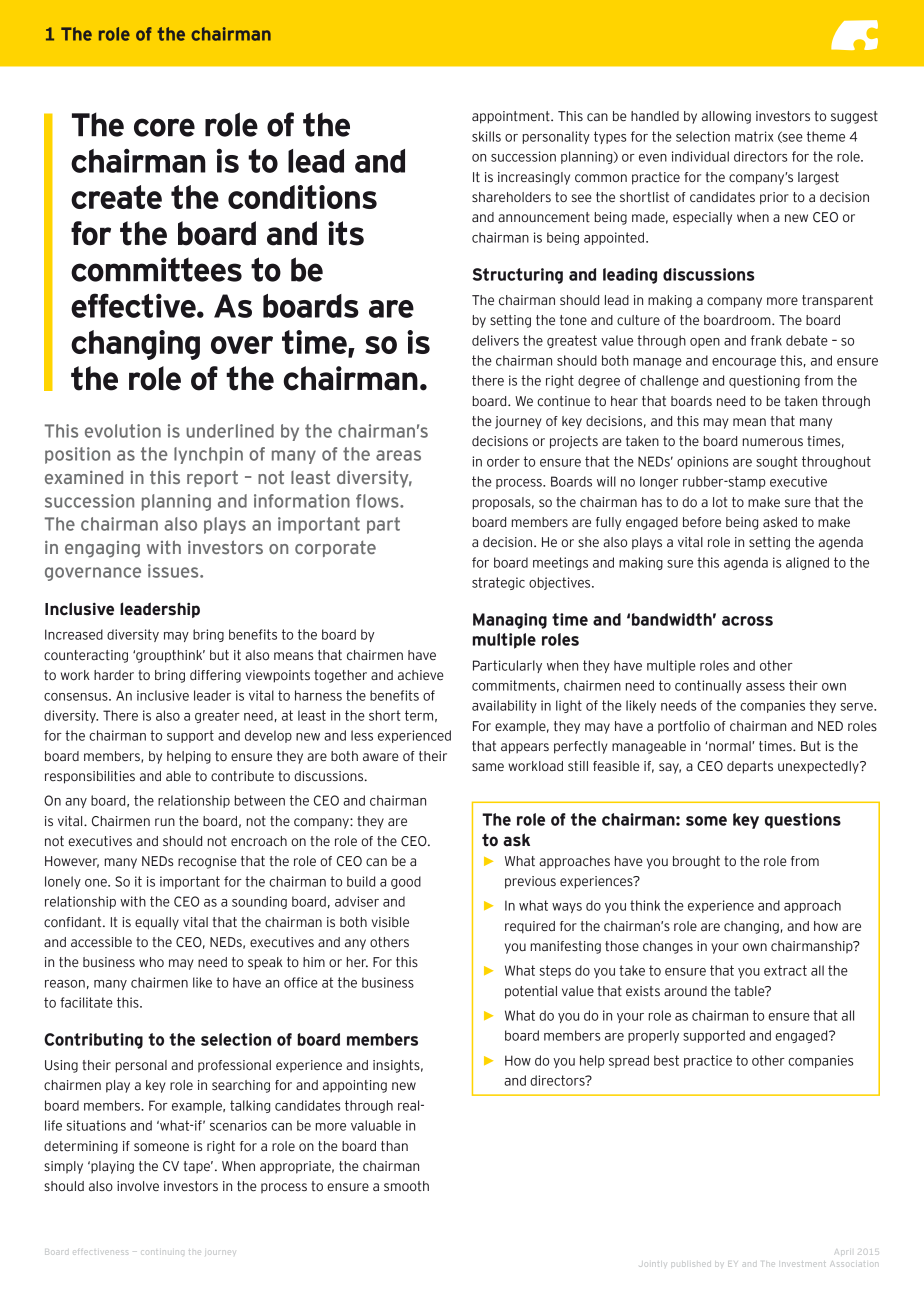 The height and width of the screenshot is (1308, 924). I want to click on normal, so click(731, 746).
